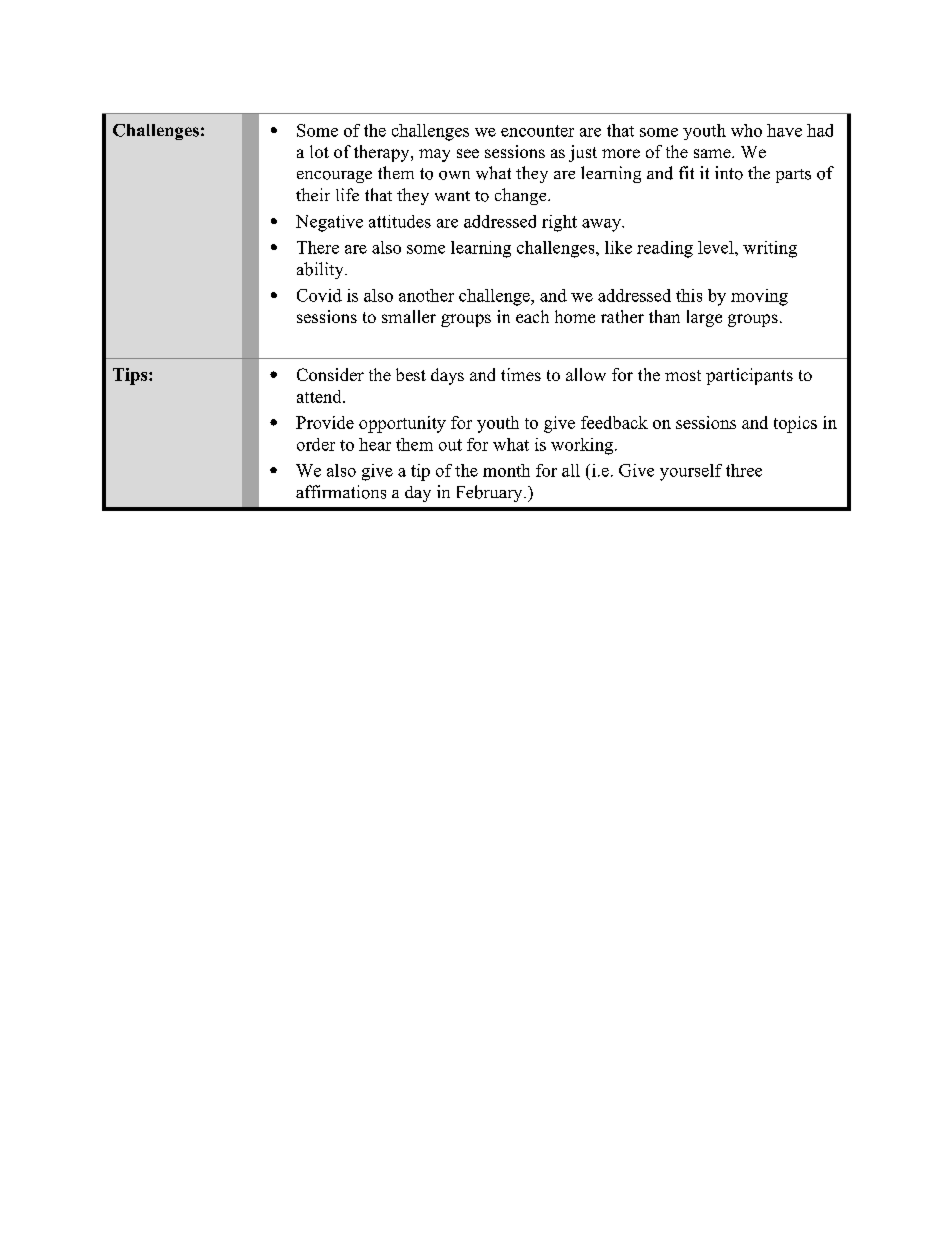 The width and height of the image is (952, 1233). I want to click on participants, so click(749, 376).
